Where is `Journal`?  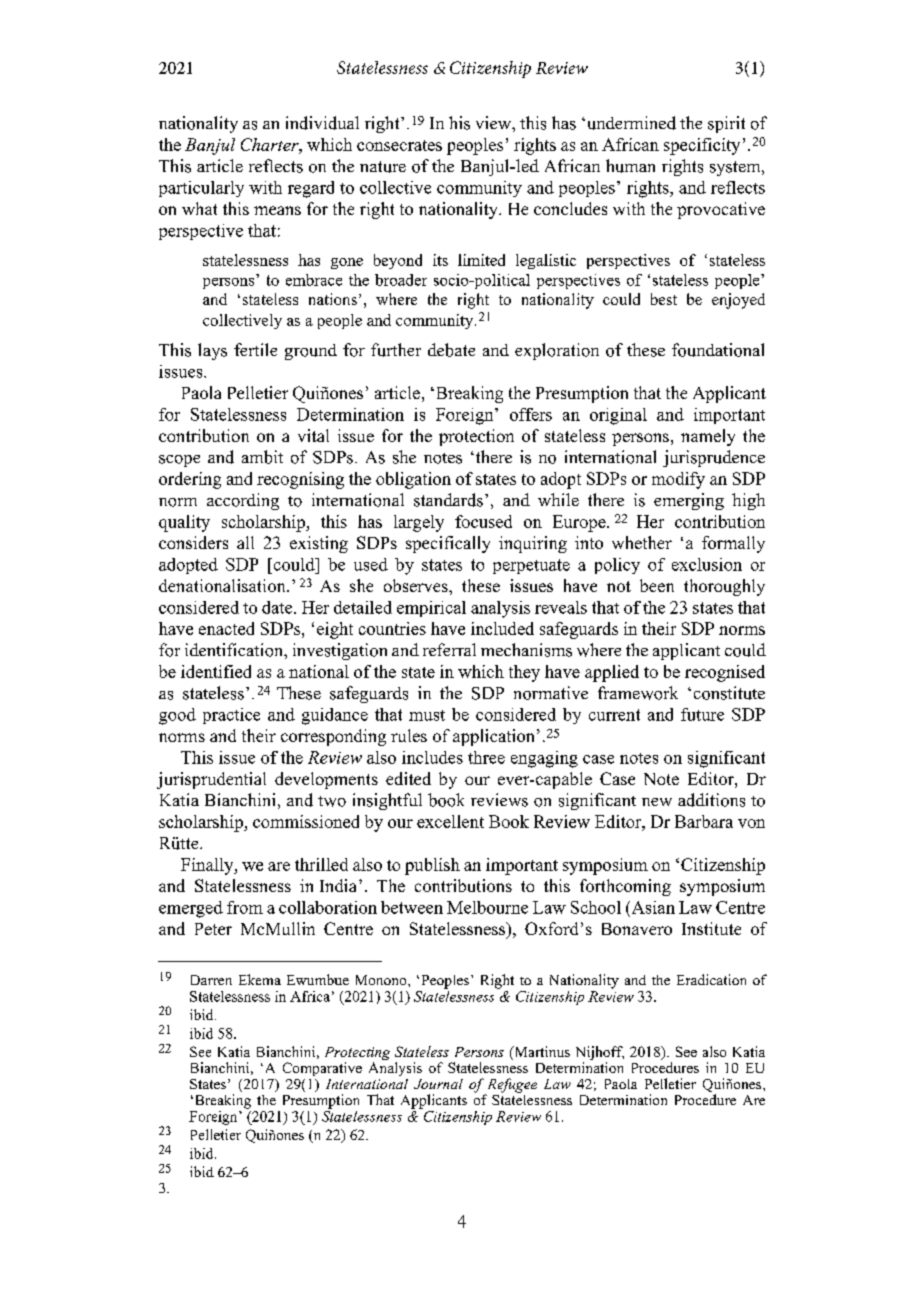 Journal is located at coordinates (438, 1084).
